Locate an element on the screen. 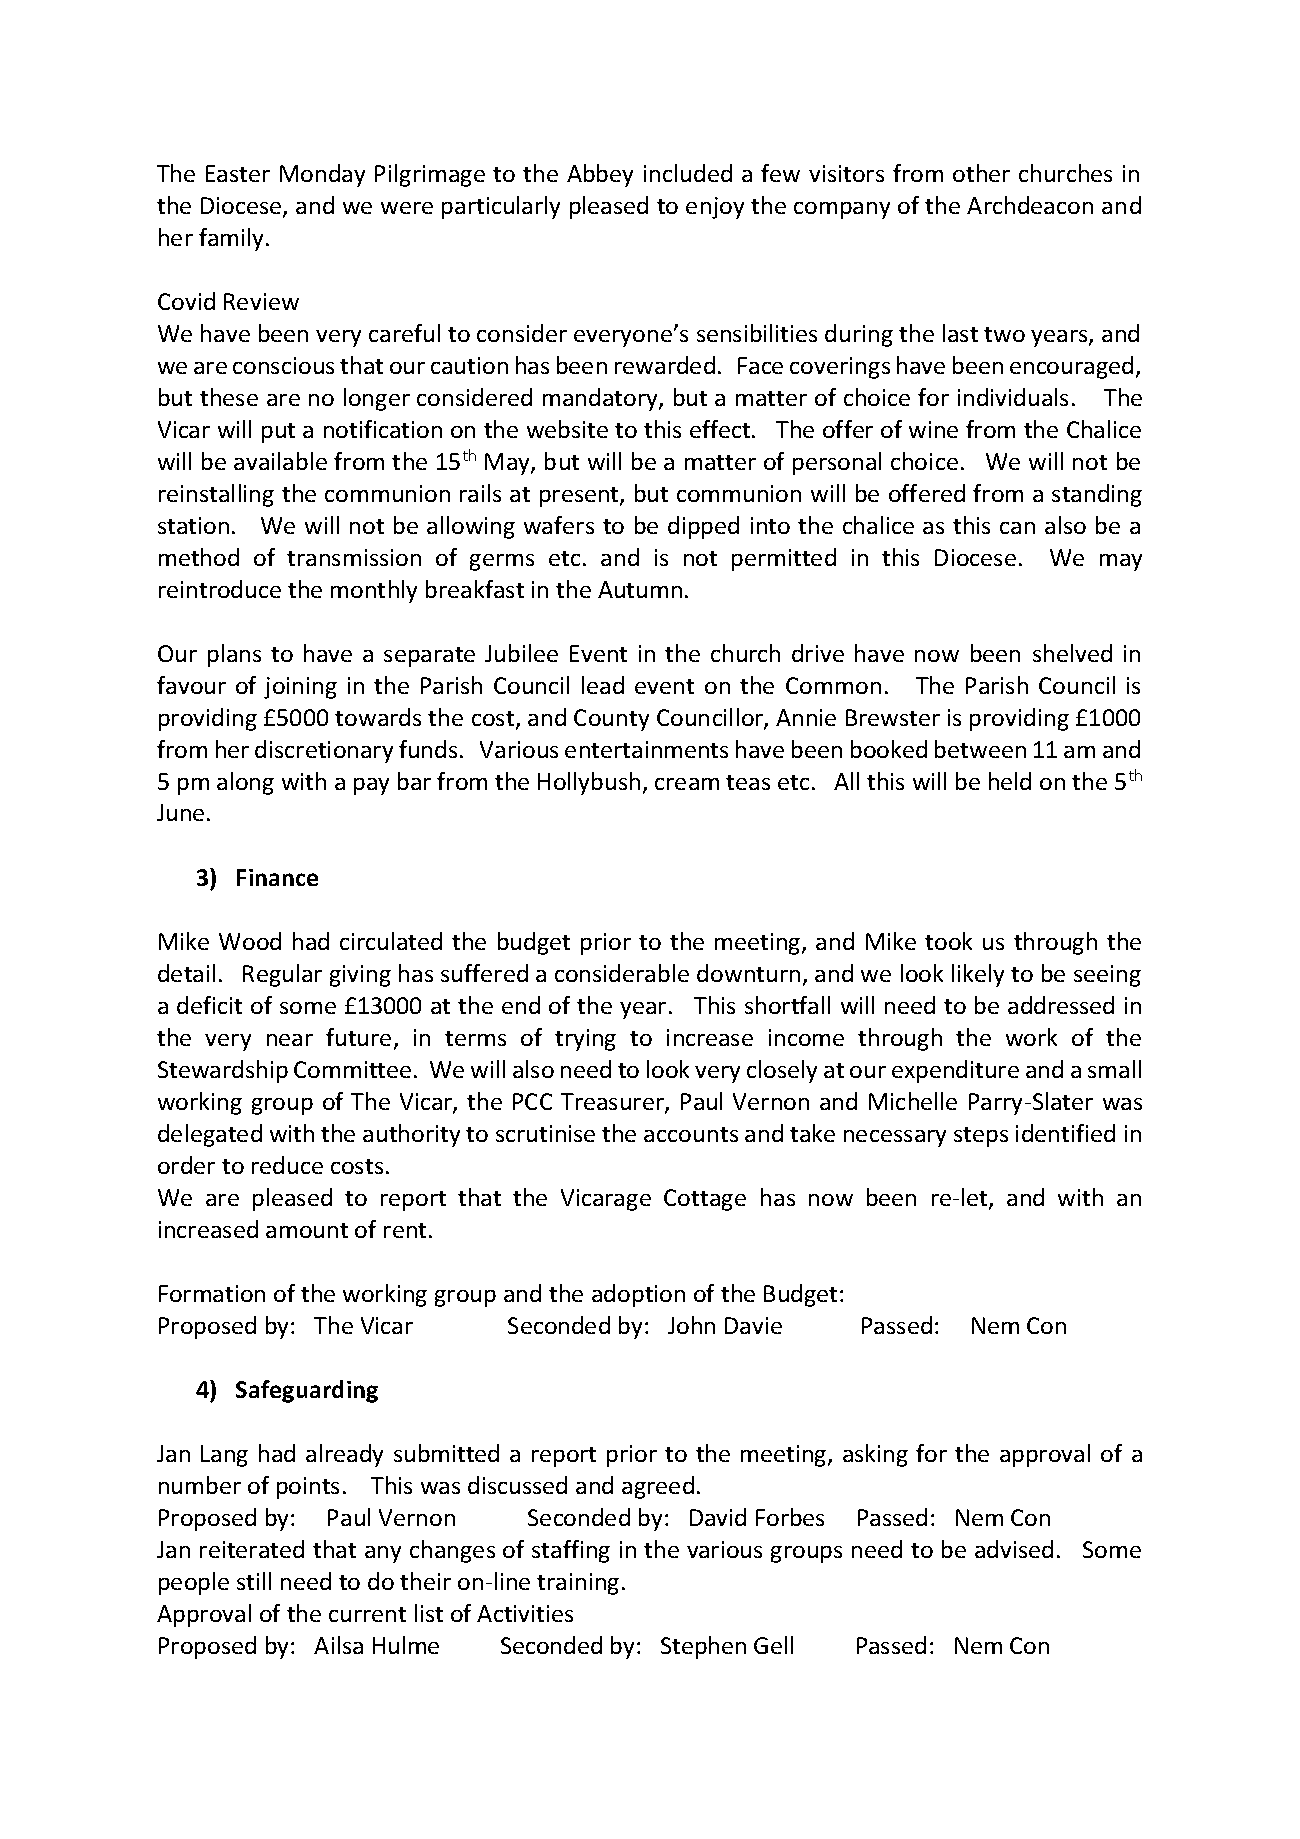  took is located at coordinates (948, 941).
